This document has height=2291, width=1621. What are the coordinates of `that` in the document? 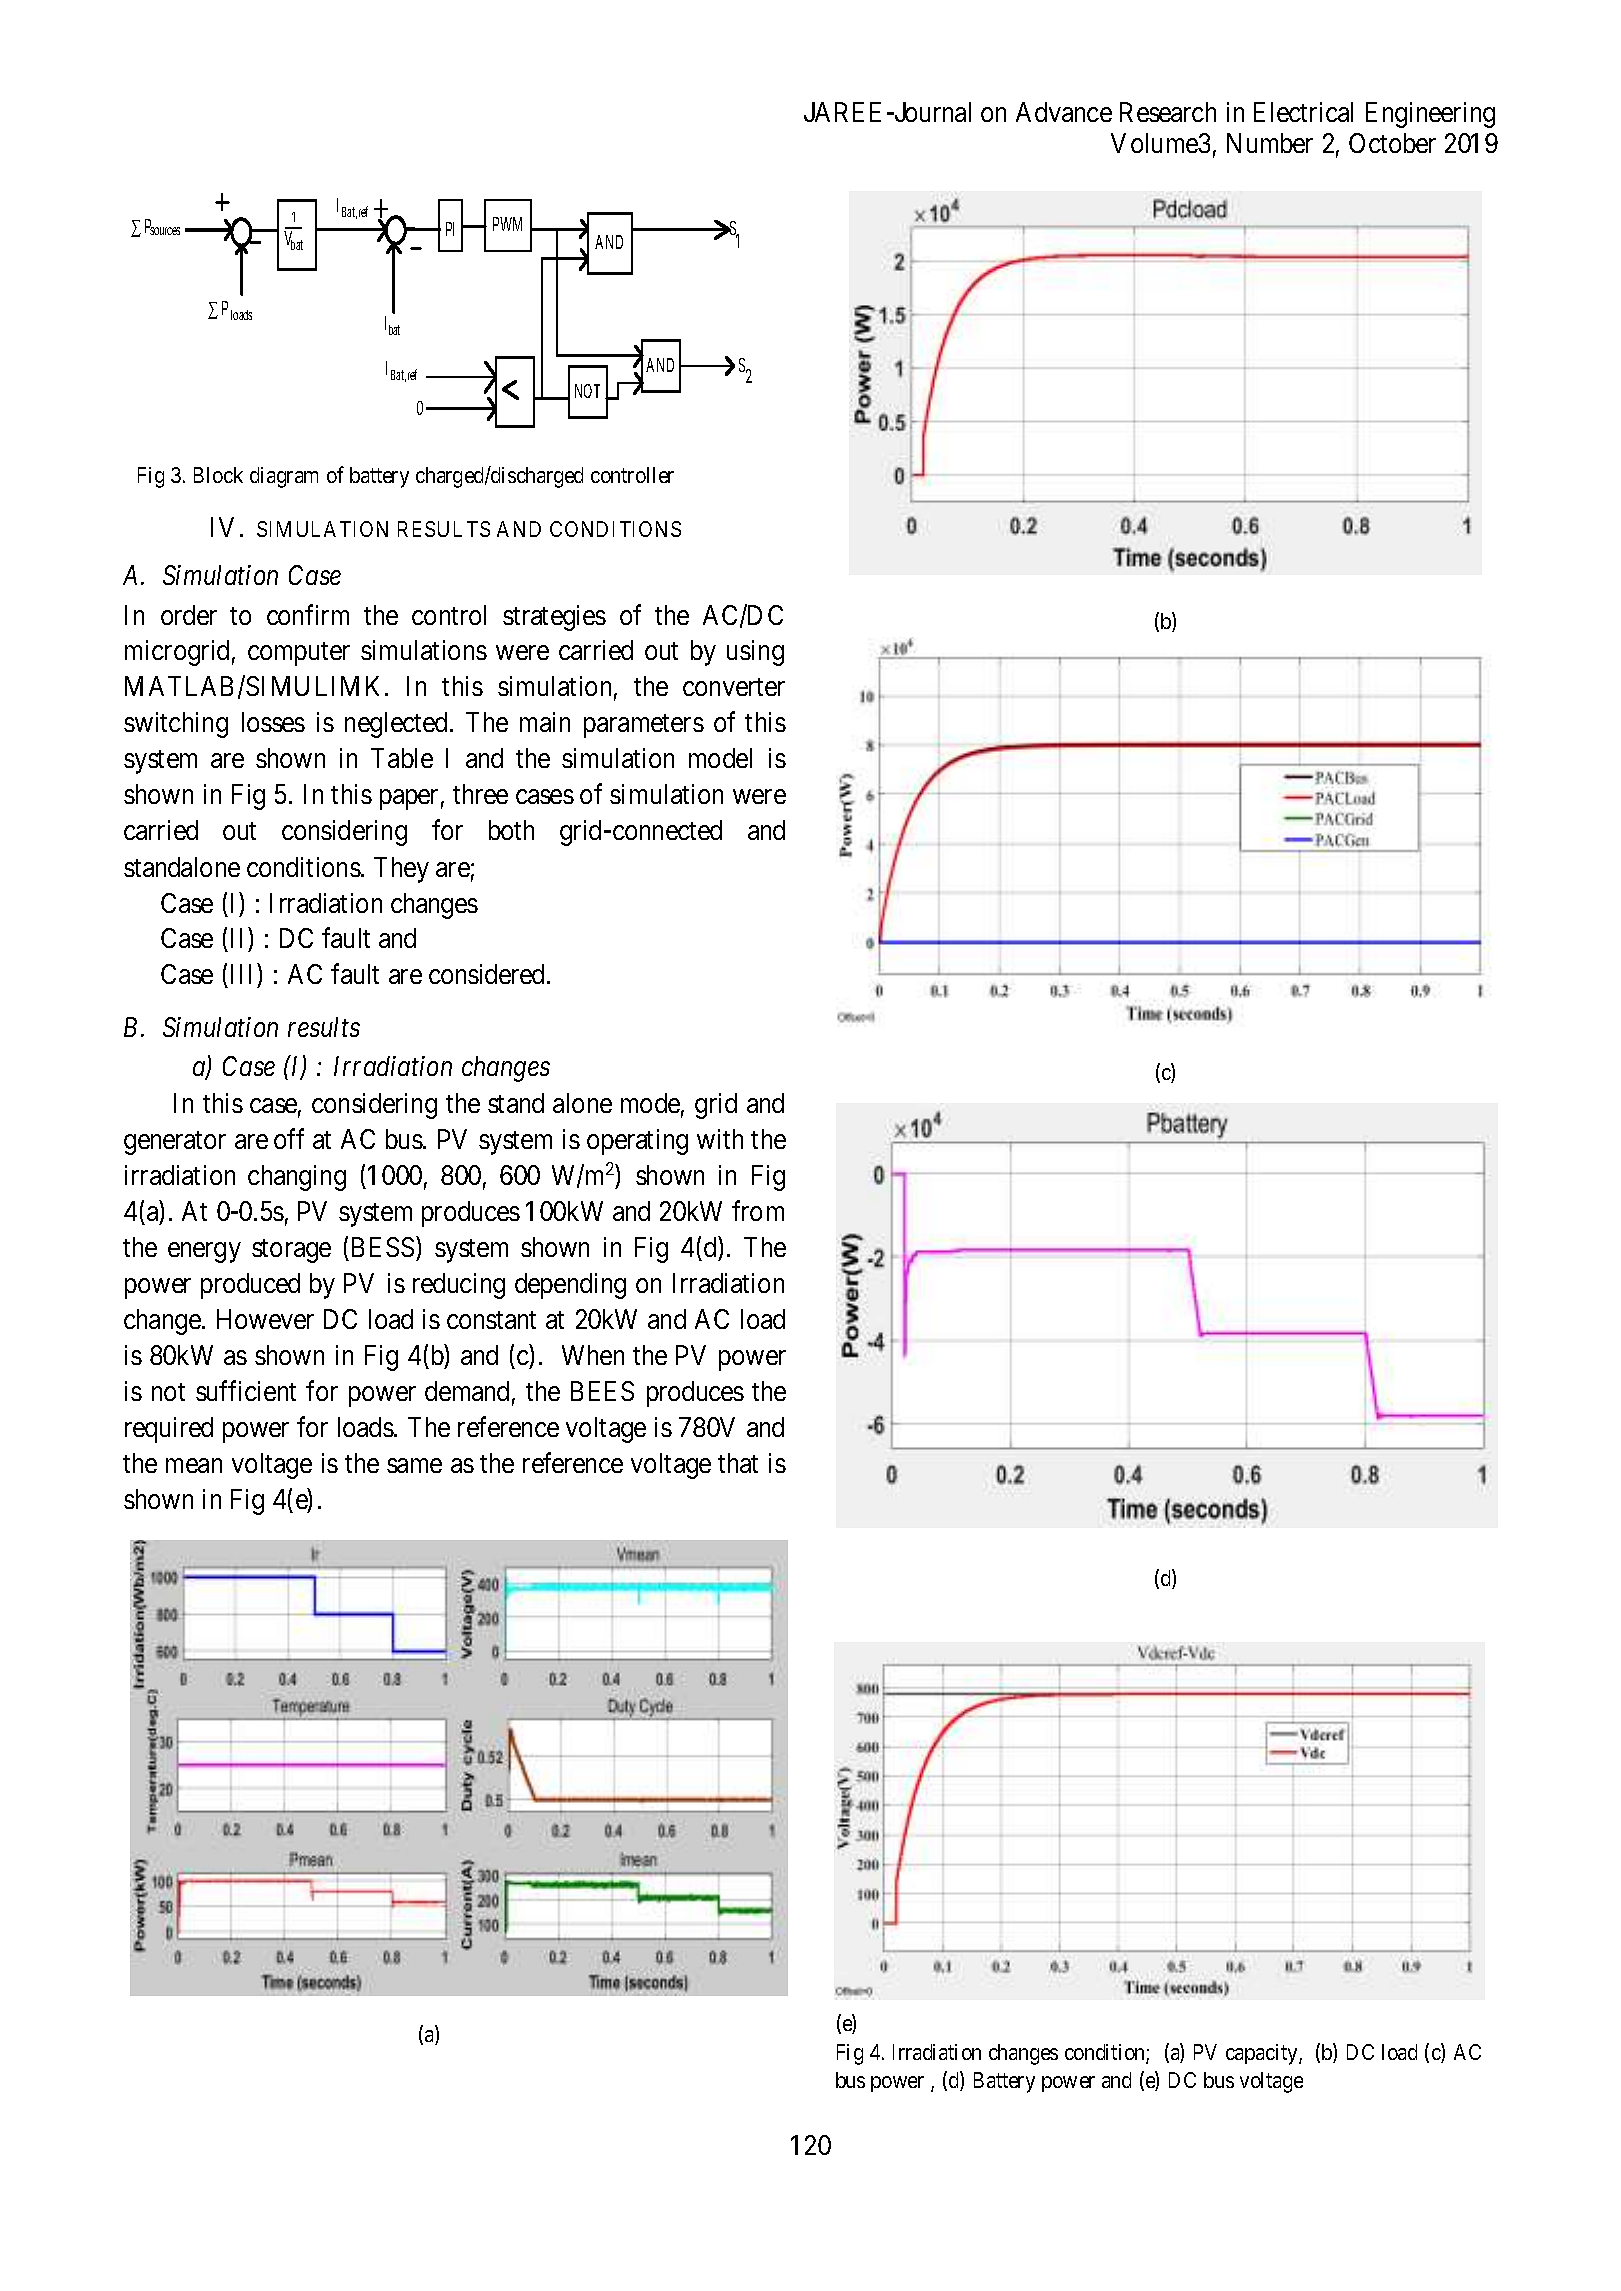 It's located at (738, 1463).
